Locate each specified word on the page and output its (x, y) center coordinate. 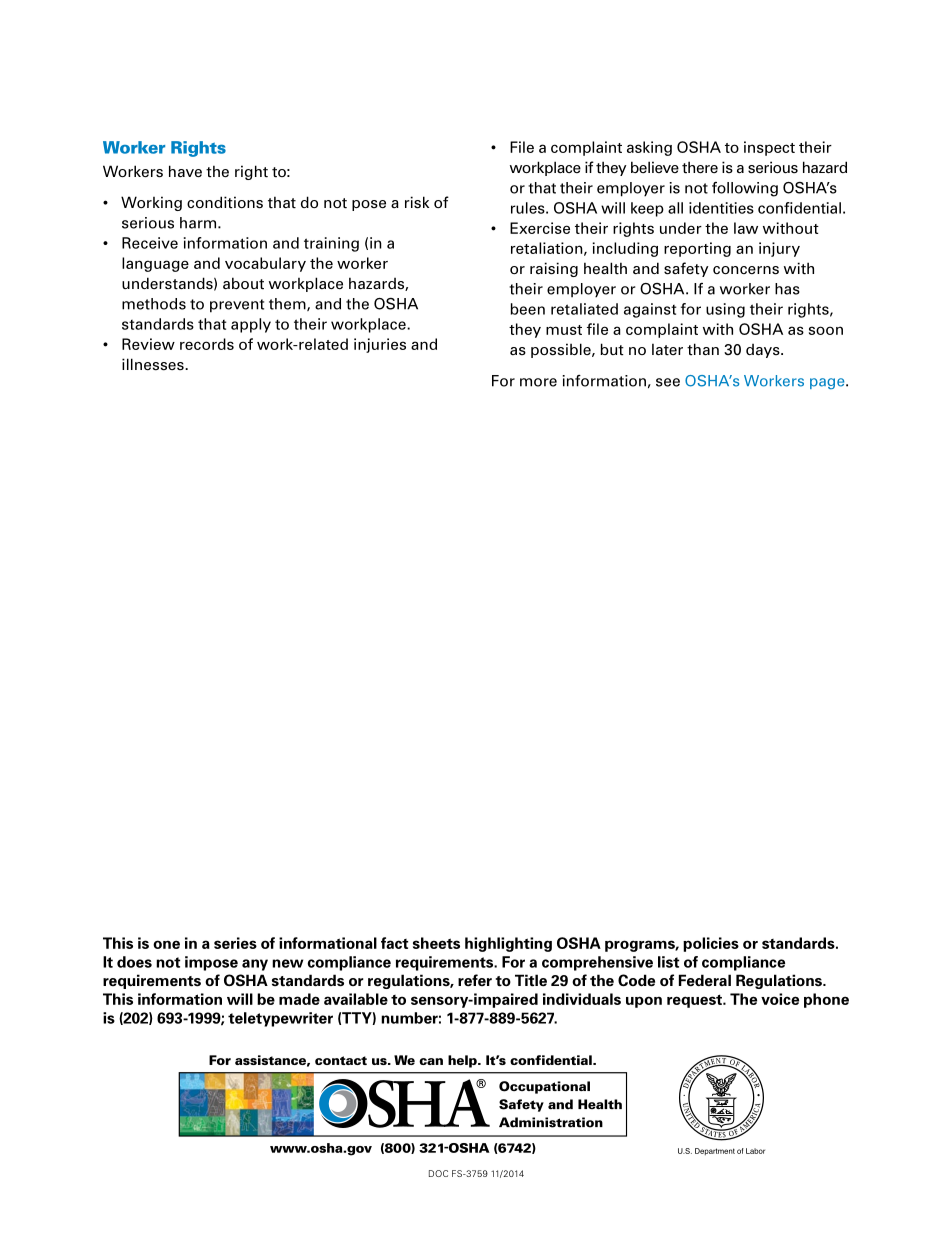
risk (417, 202)
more (538, 382)
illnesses (154, 364)
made (299, 999)
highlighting (508, 944)
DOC (438, 1173)
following (745, 189)
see (668, 382)
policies (711, 944)
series (235, 943)
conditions (225, 202)
